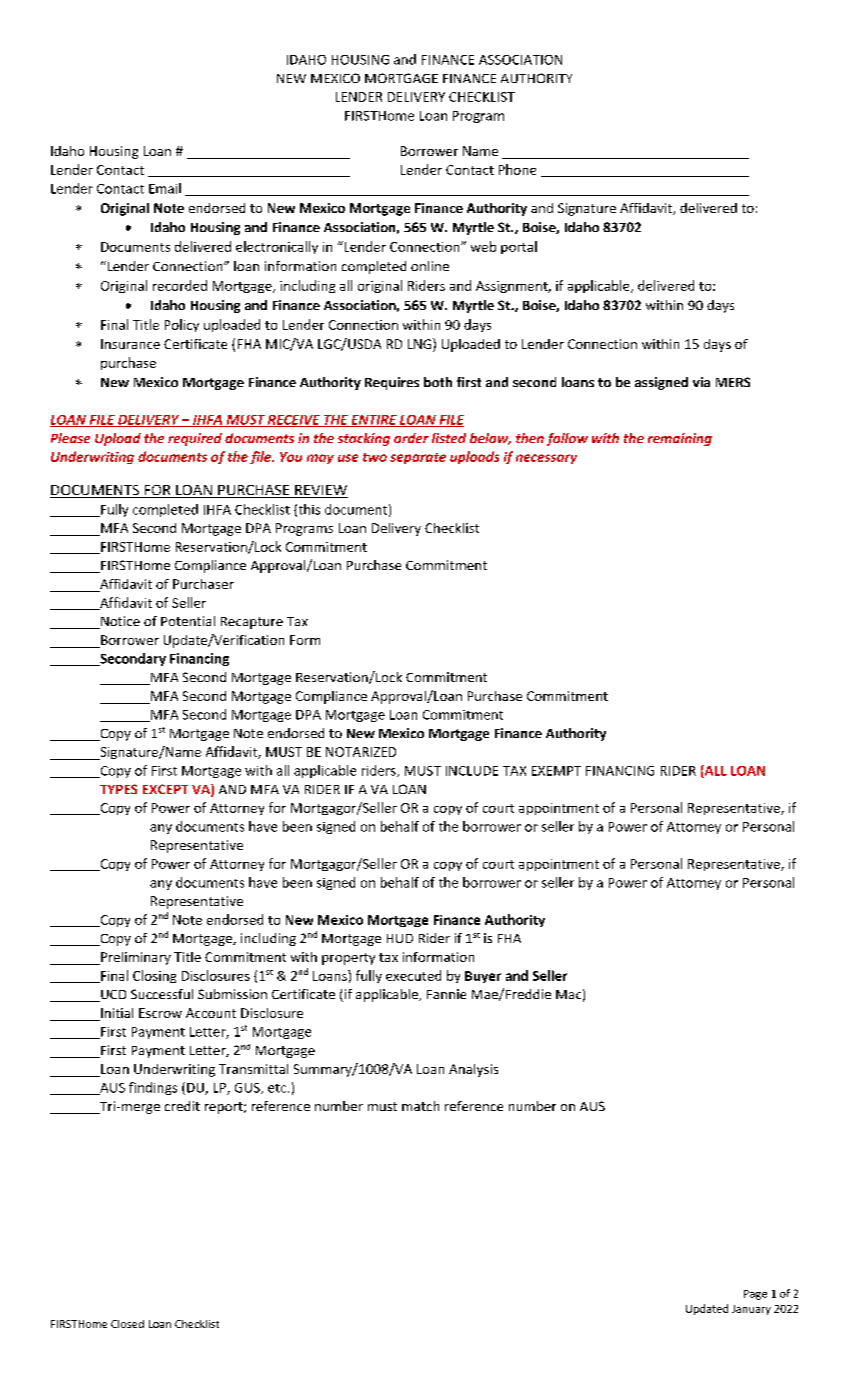 This screenshot has width=849, height=1400. What do you see at coordinates (420, 1106) in the screenshot?
I see `match` at bounding box center [420, 1106].
